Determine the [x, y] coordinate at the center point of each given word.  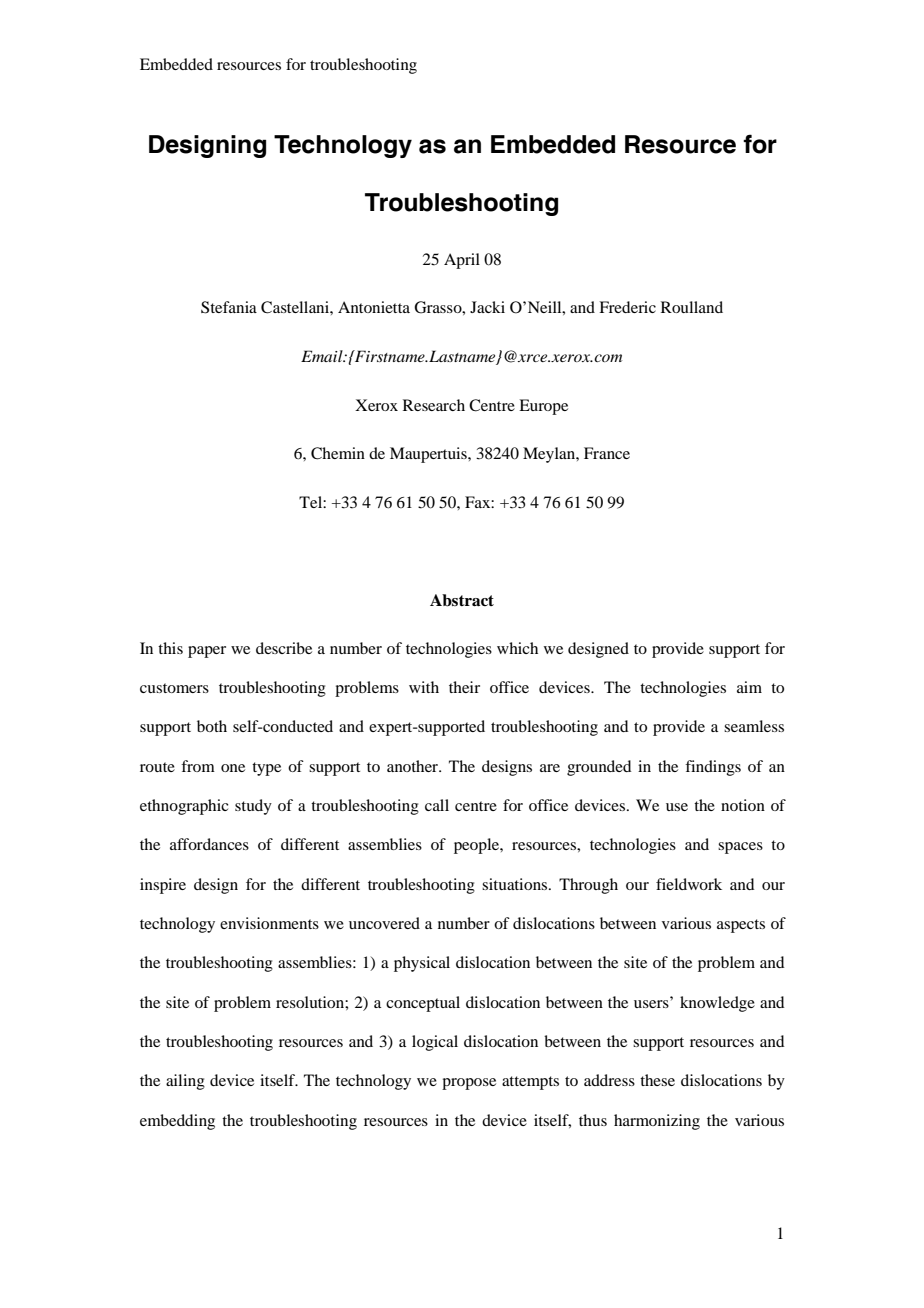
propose [469, 1084]
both [212, 726]
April [462, 261]
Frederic [627, 307]
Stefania [229, 307]
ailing [185, 1082]
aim [749, 687]
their [464, 687]
